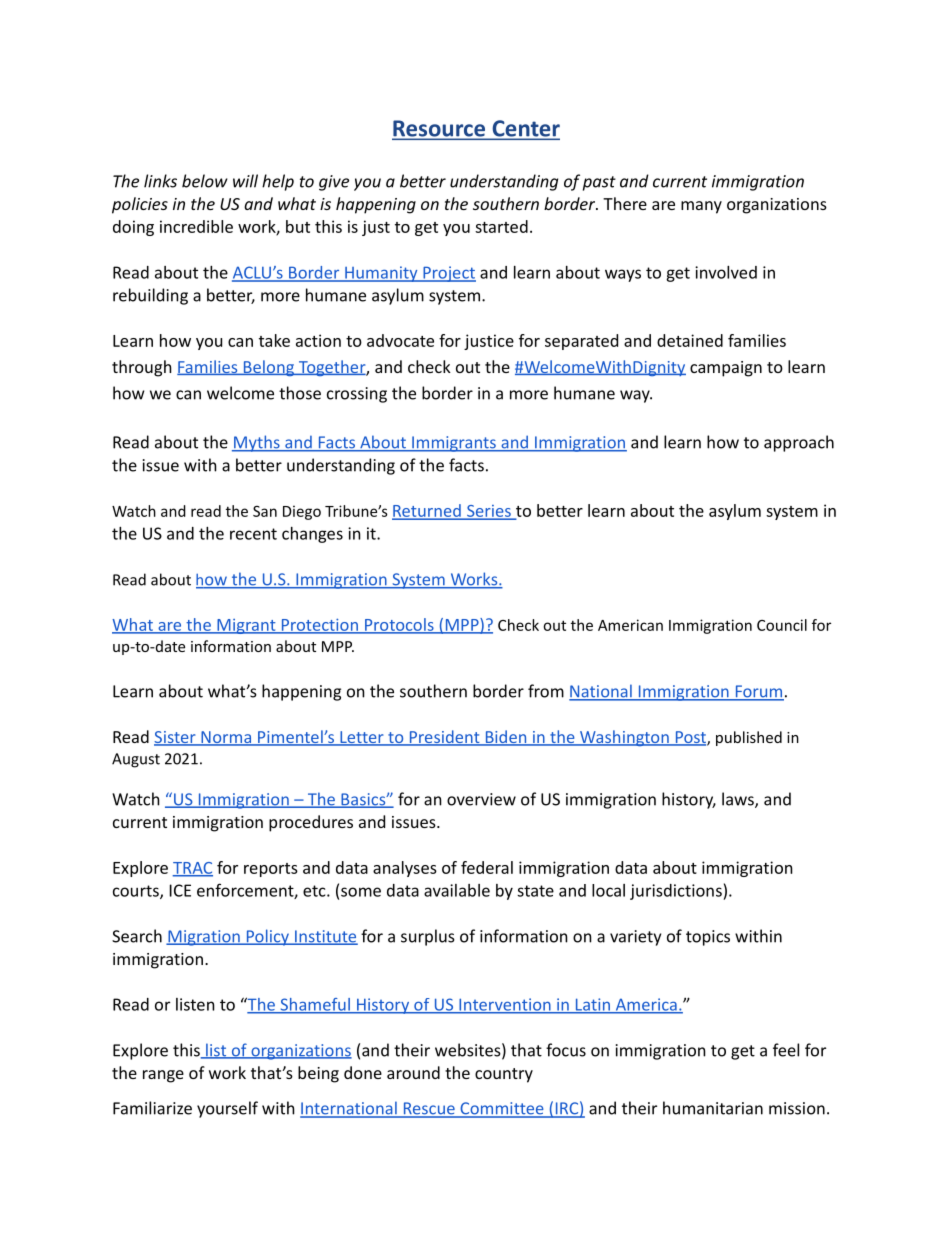 The height and width of the screenshot is (1233, 952). Describe the element at coordinates (268, 368) in the screenshot. I see `Belong` at that location.
